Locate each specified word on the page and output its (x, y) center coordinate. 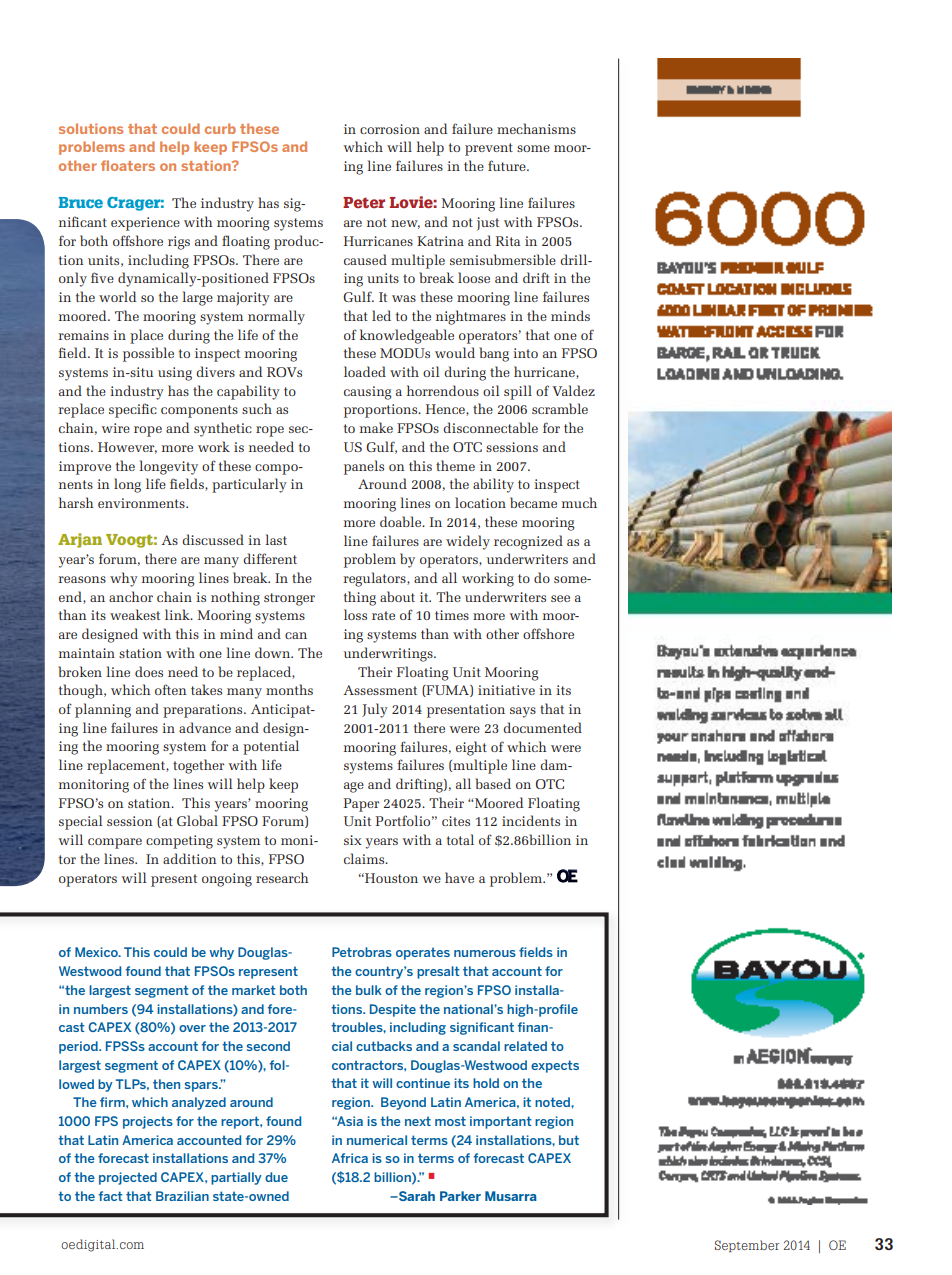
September (747, 1246)
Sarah (415, 1196)
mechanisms (536, 128)
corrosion (390, 129)
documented (542, 727)
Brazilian (182, 1196)
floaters (128, 165)
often (171, 689)
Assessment (380, 690)
